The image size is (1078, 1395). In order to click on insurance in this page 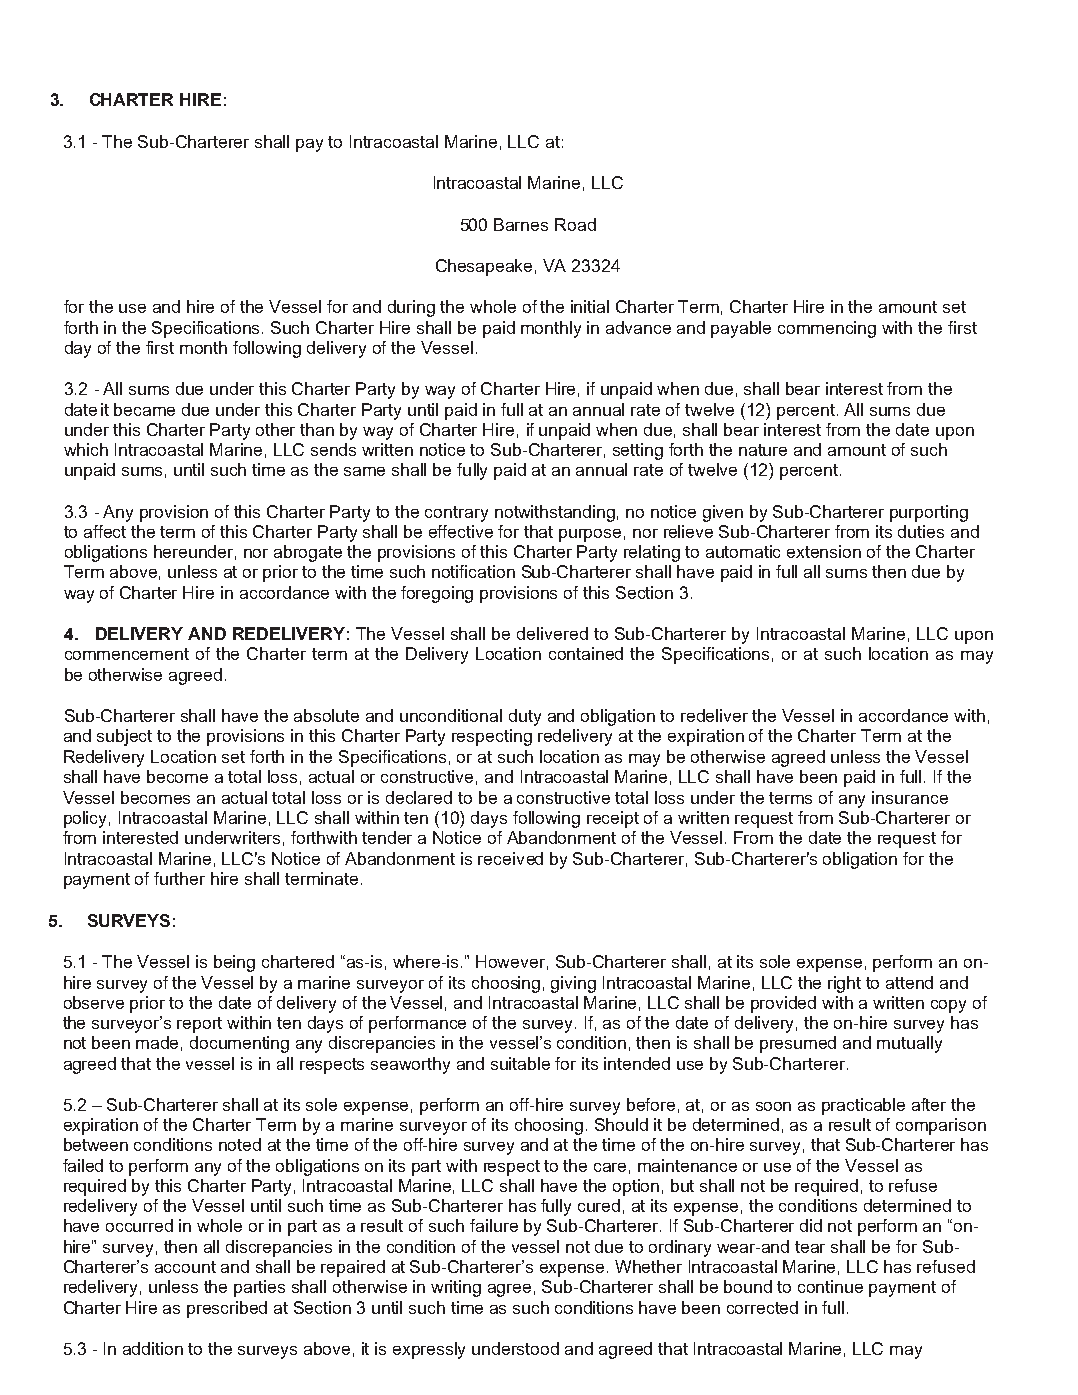, I will do `click(910, 797)`.
